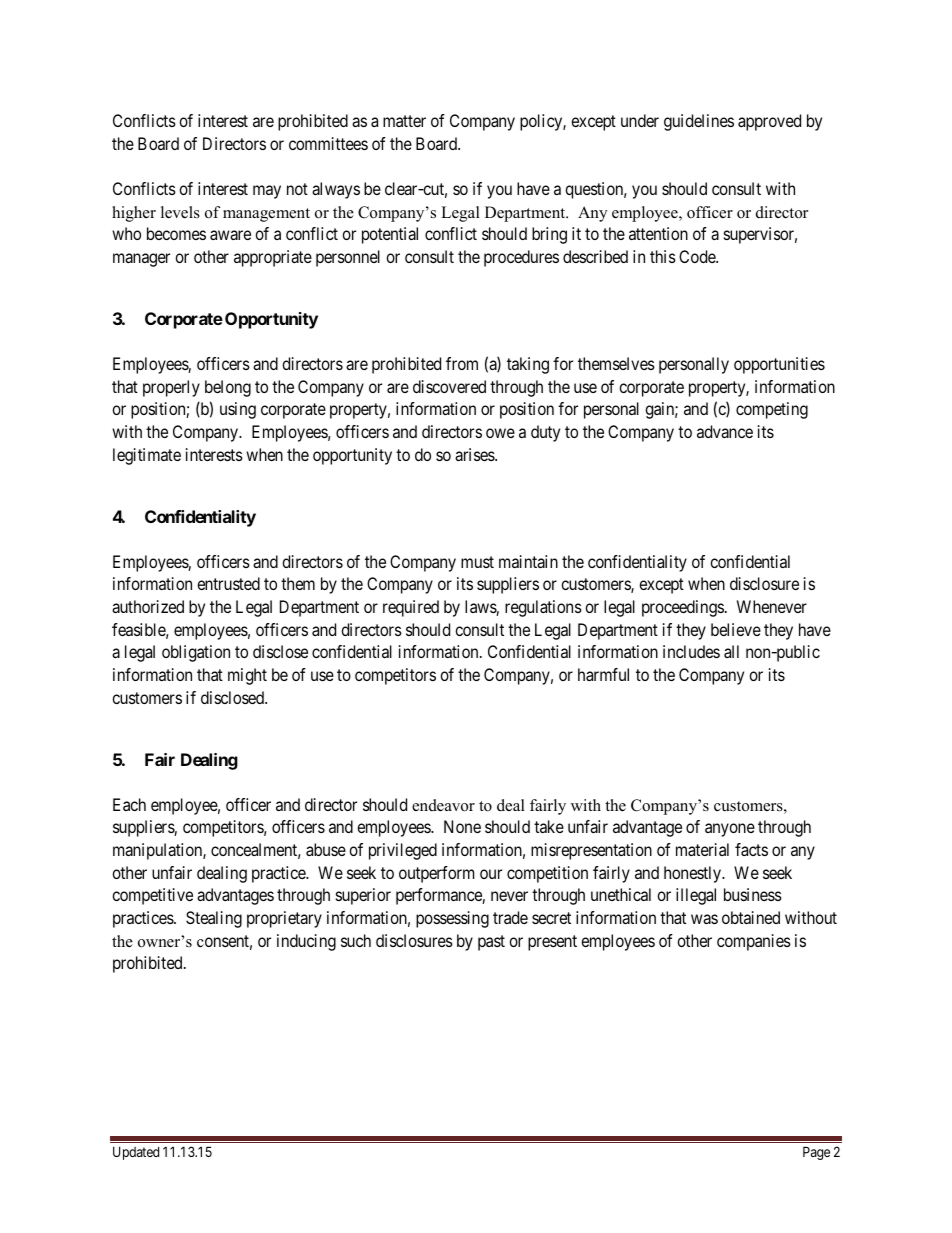 The height and width of the document is (1233, 952). I want to click on guidelines, so click(699, 122).
